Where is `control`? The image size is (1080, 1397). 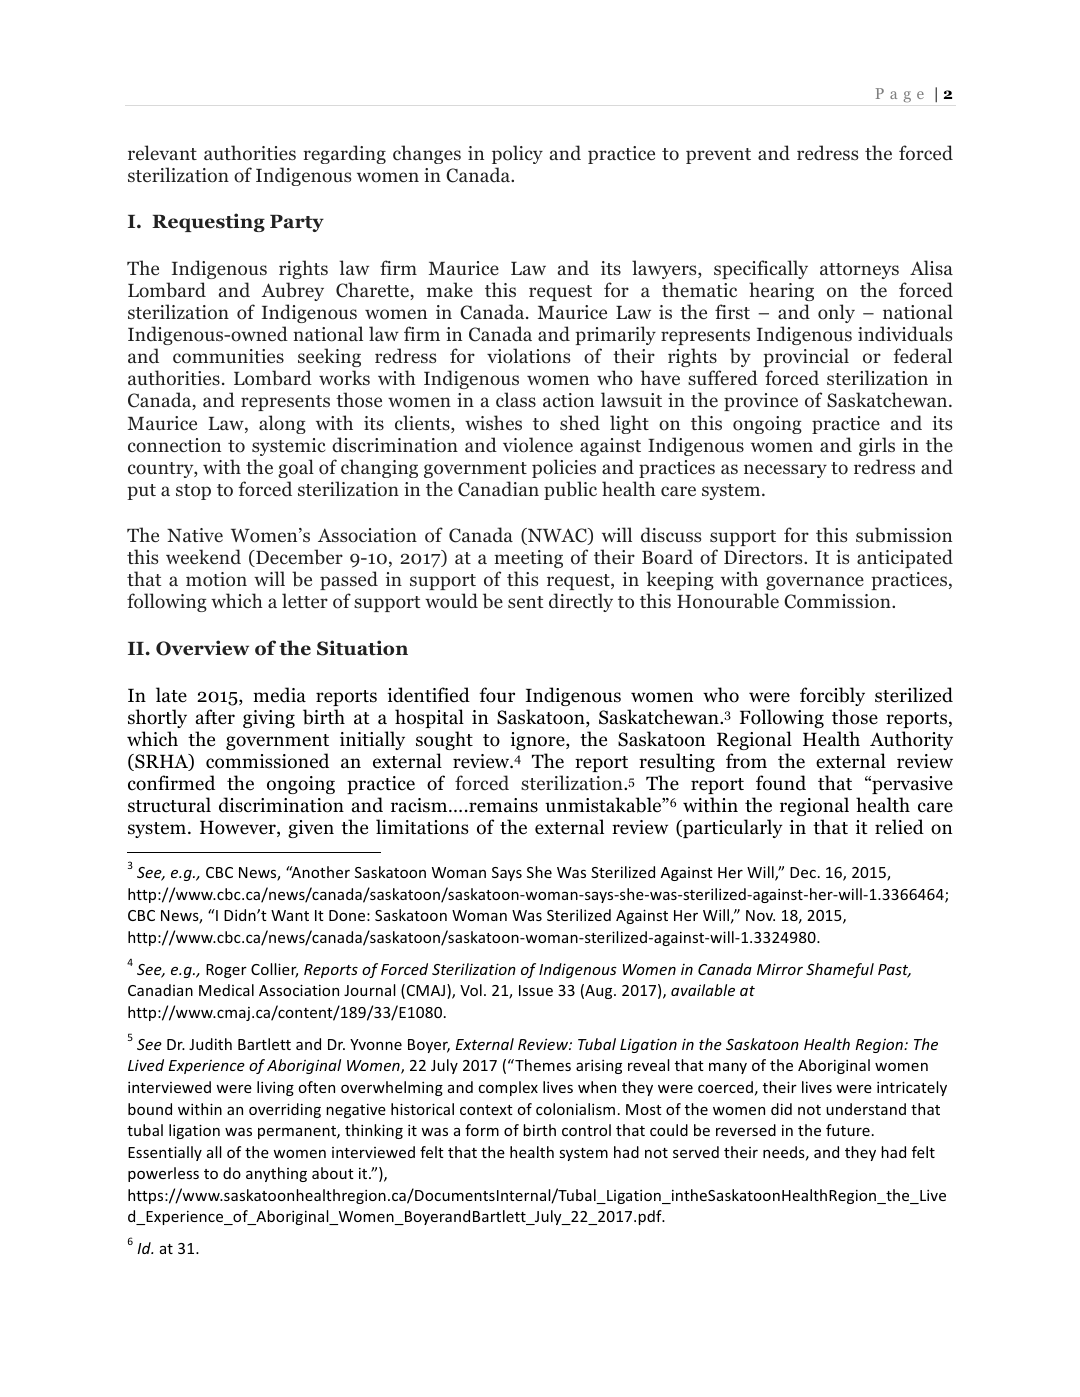 control is located at coordinates (586, 1130).
